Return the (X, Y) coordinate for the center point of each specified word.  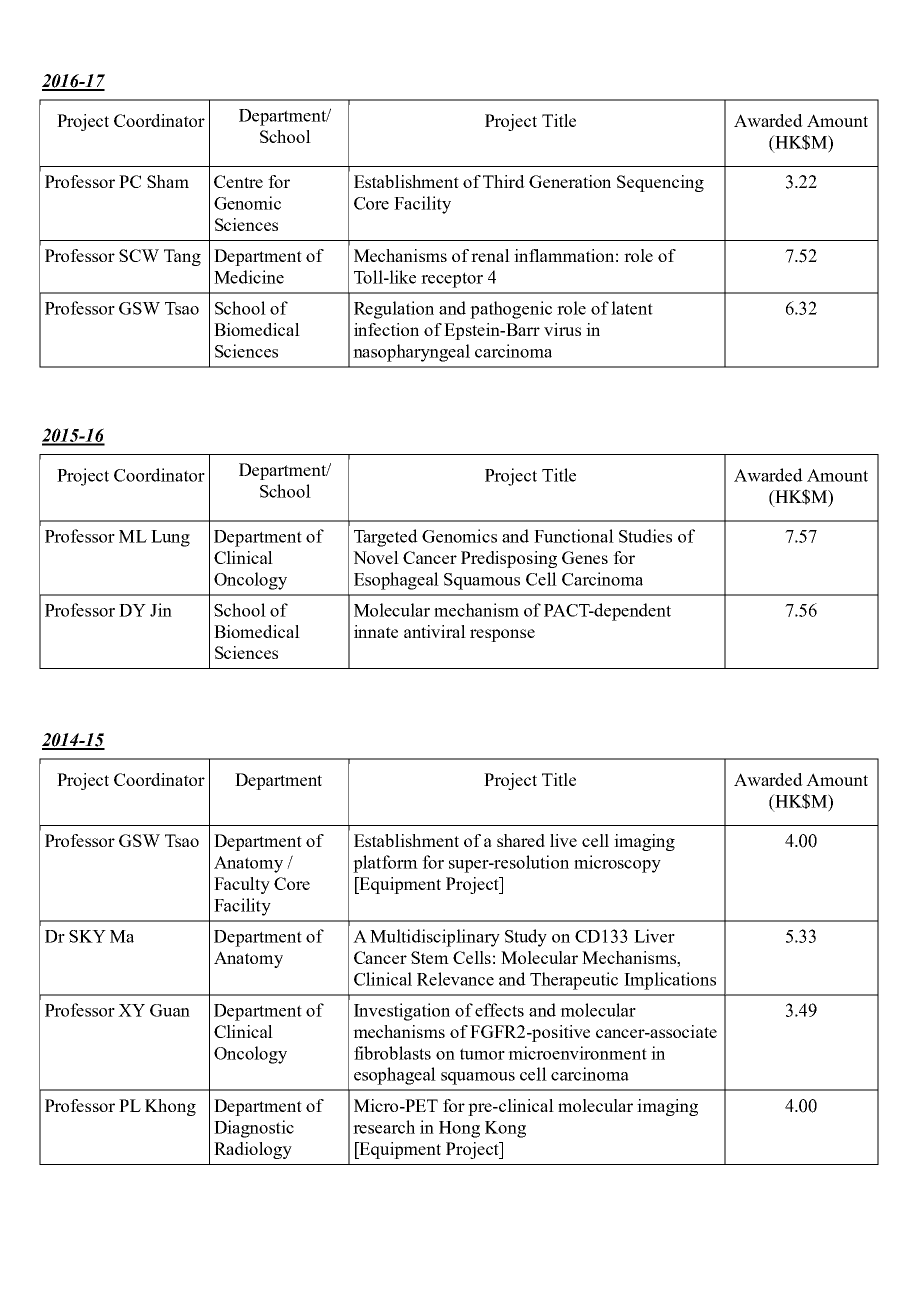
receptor (452, 280)
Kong (505, 1129)
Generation (570, 181)
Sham (168, 181)
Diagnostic (254, 1129)
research (384, 1127)
